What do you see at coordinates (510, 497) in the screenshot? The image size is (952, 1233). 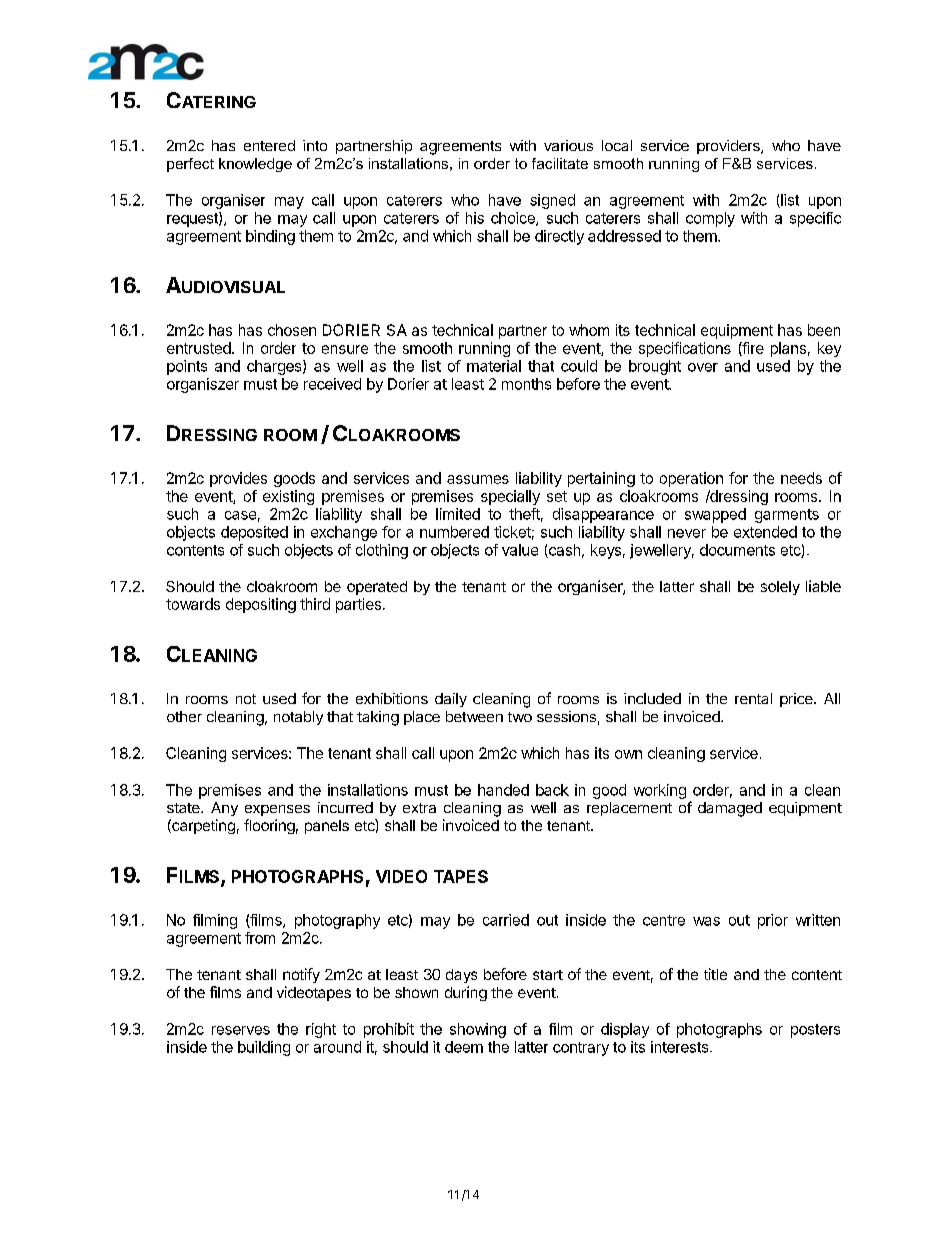 I see `specially` at bounding box center [510, 497].
